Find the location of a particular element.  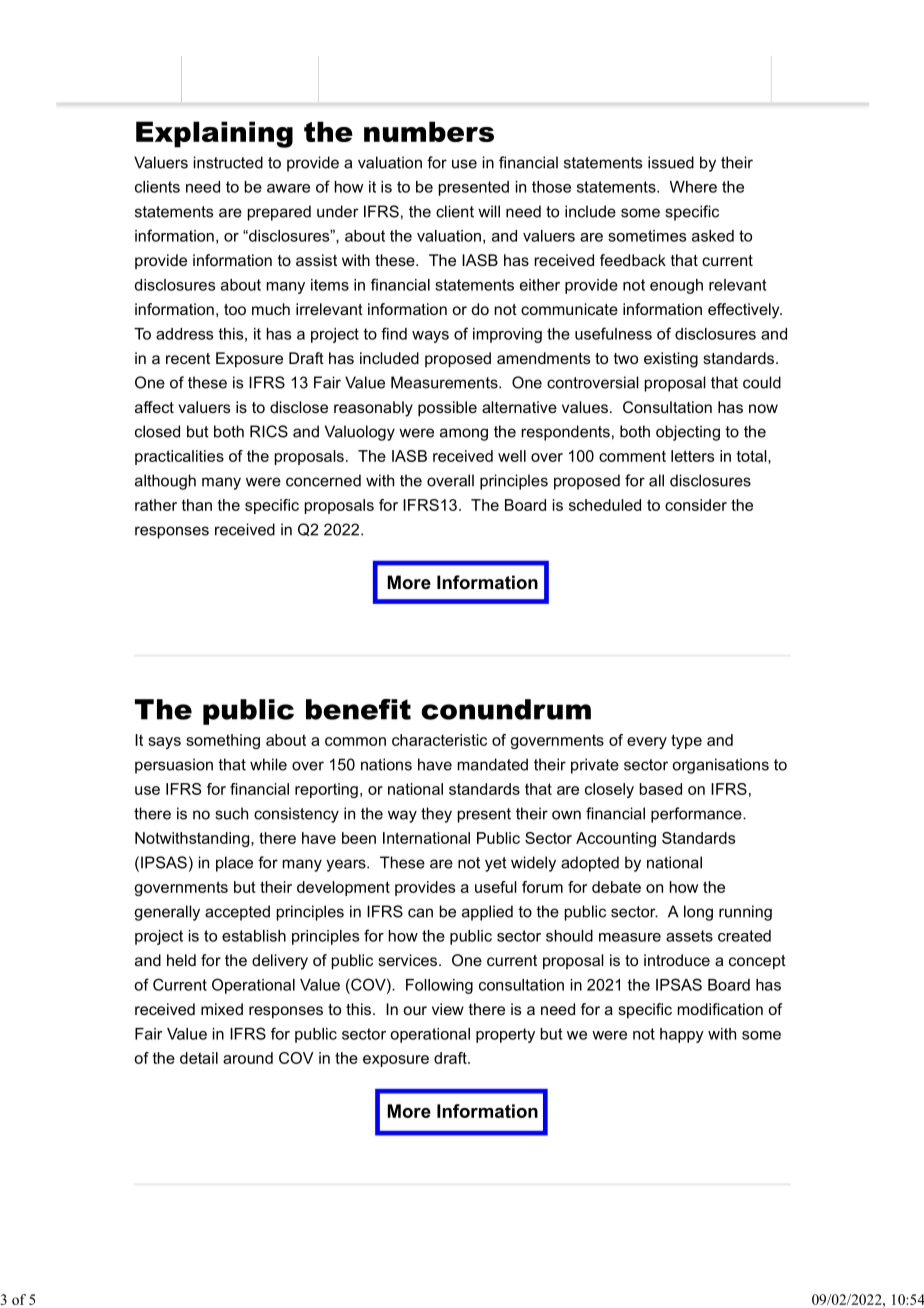

possible is located at coordinates (447, 409).
